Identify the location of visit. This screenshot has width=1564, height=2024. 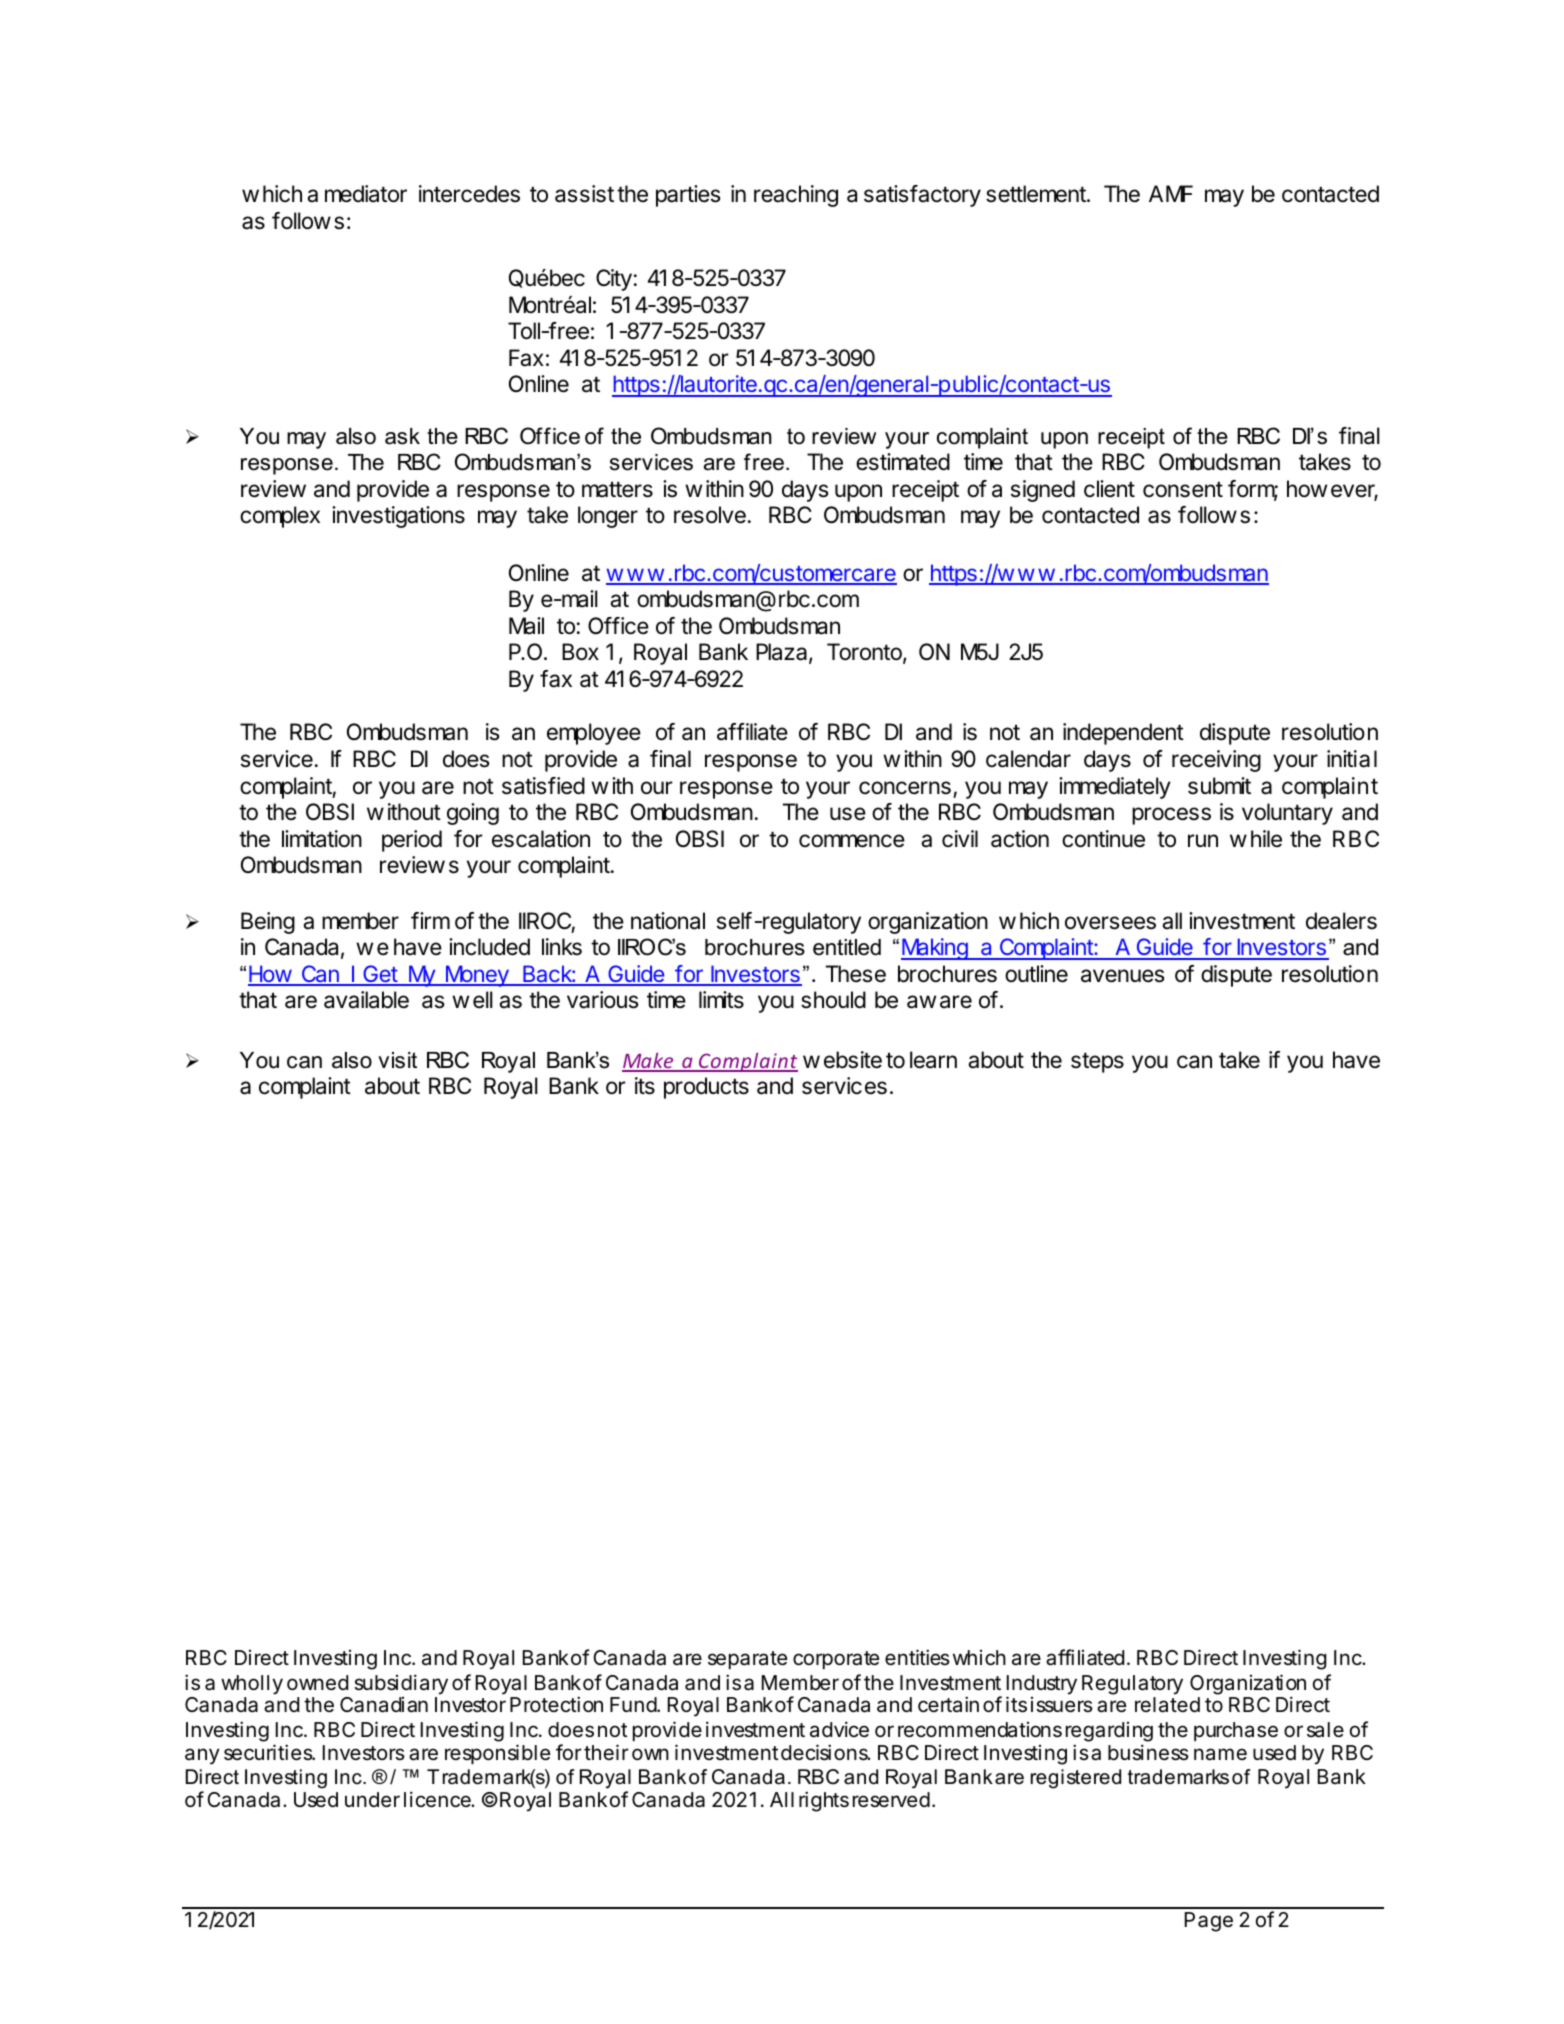
(397, 1060).
